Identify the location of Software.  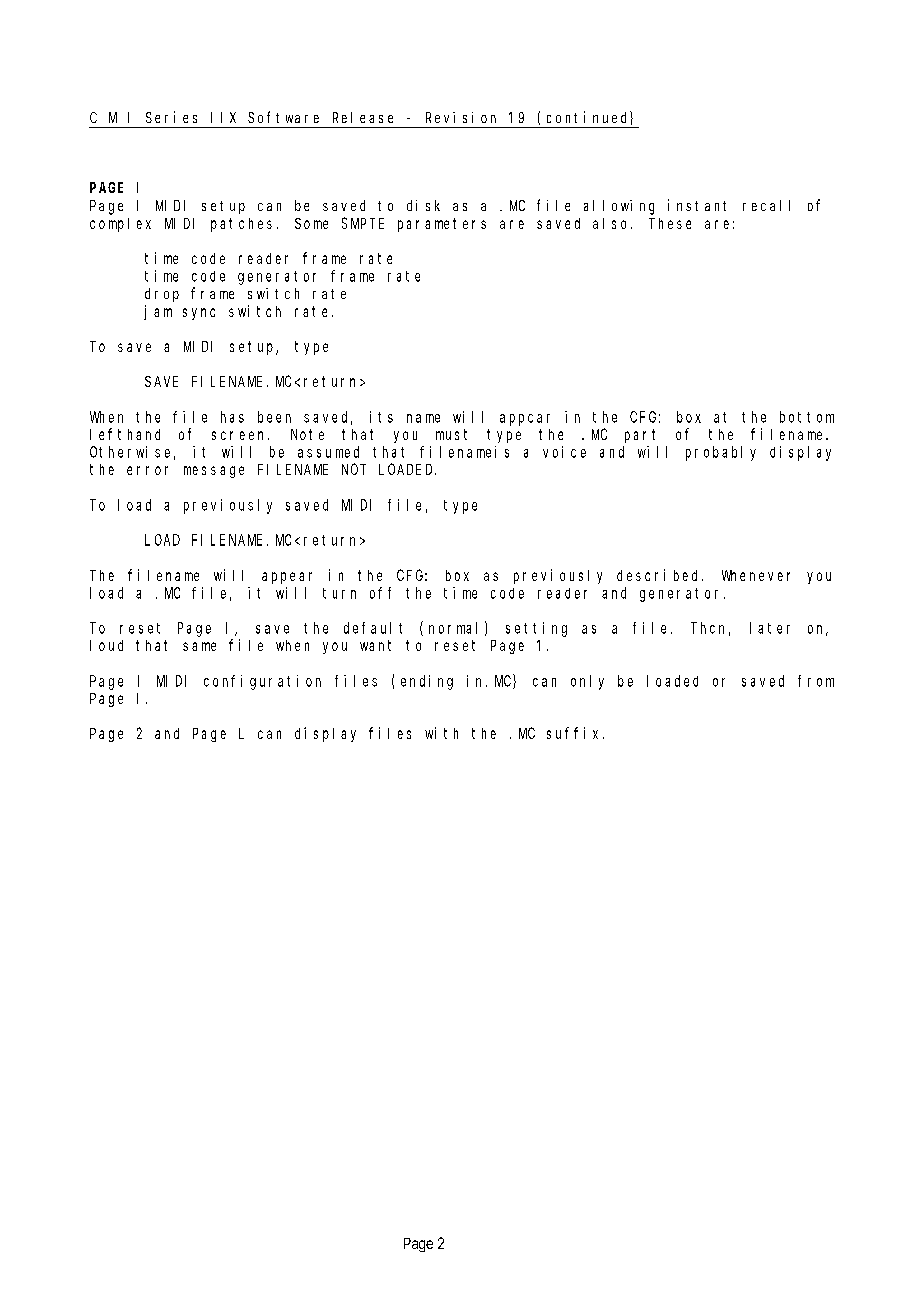
(283, 117).
